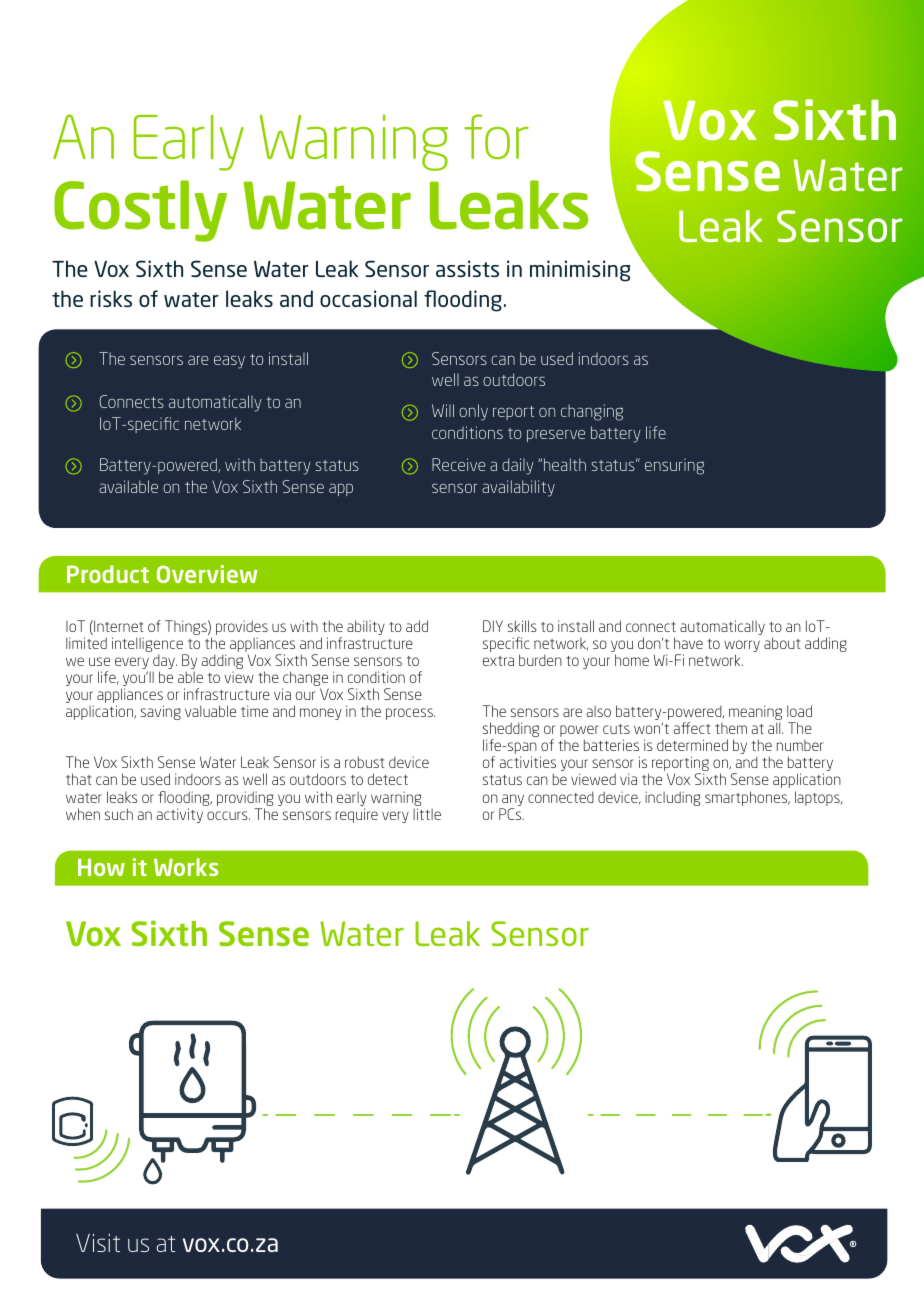 The height and width of the image is (1308, 924). Describe the element at coordinates (357, 815) in the image. I see `require` at that location.
